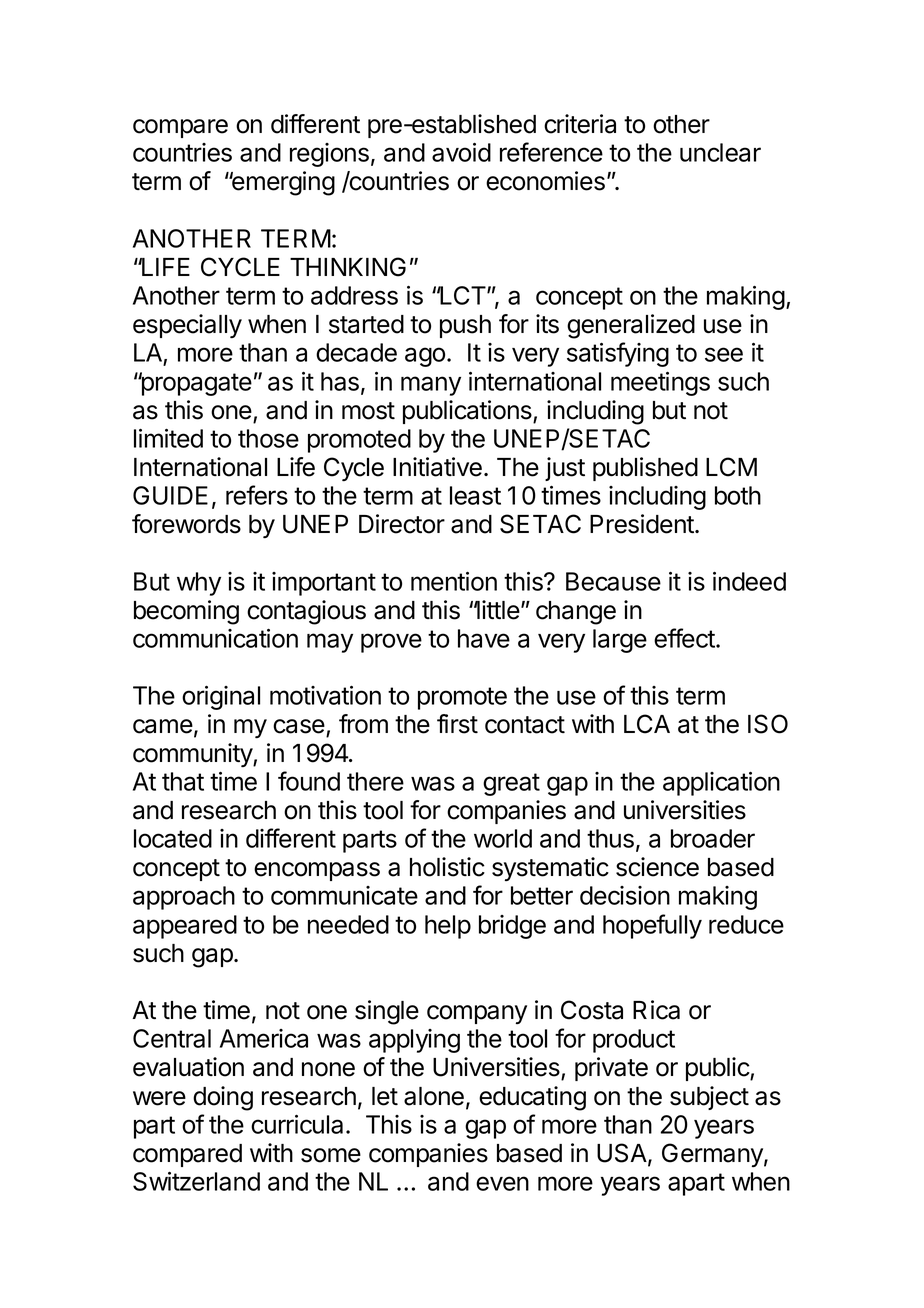 The image size is (924, 1308). Describe the element at coordinates (215, 638) in the screenshot. I see `communication` at that location.
